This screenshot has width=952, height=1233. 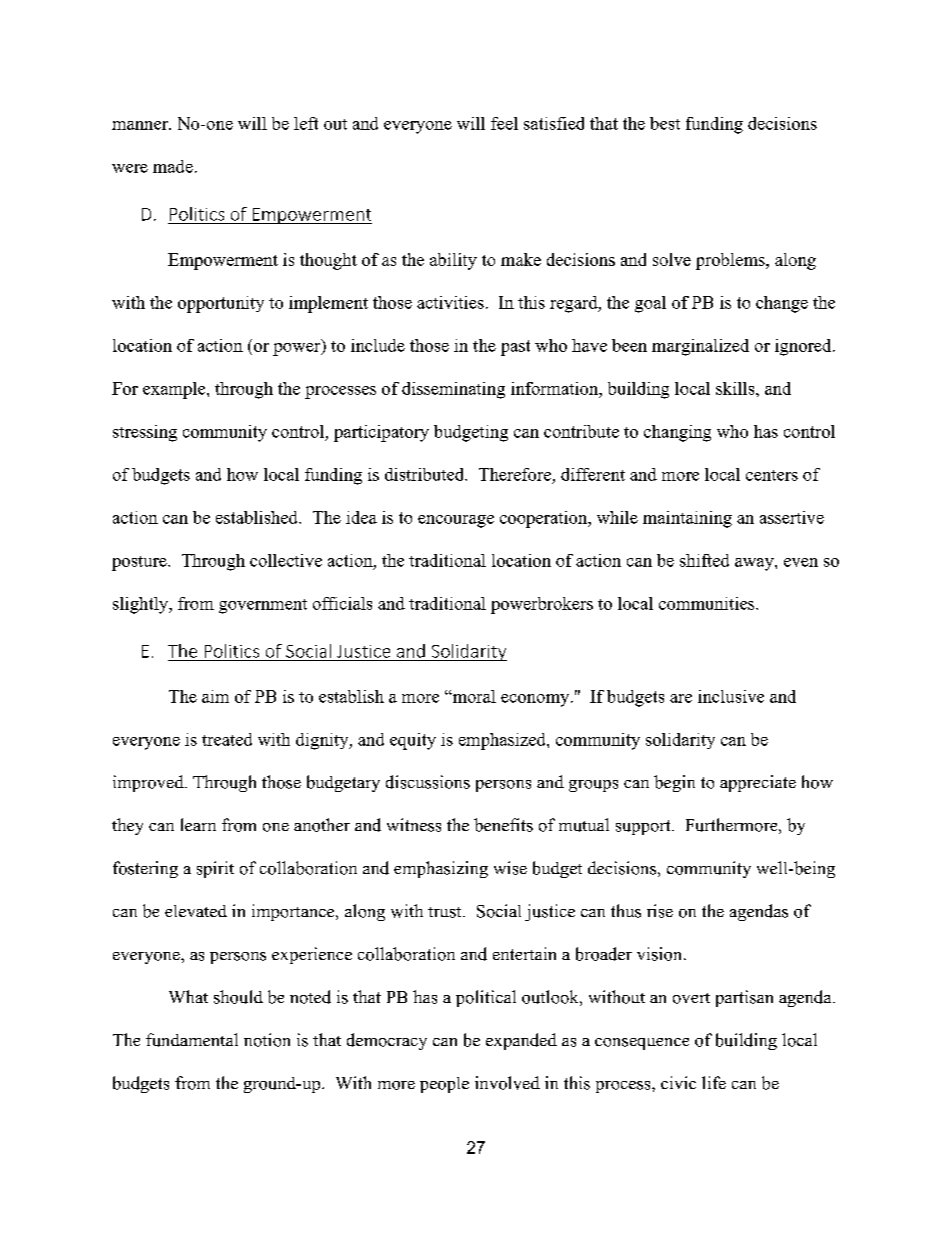 What do you see at coordinates (192, 1040) in the screenshot?
I see `fundamental` at bounding box center [192, 1040].
